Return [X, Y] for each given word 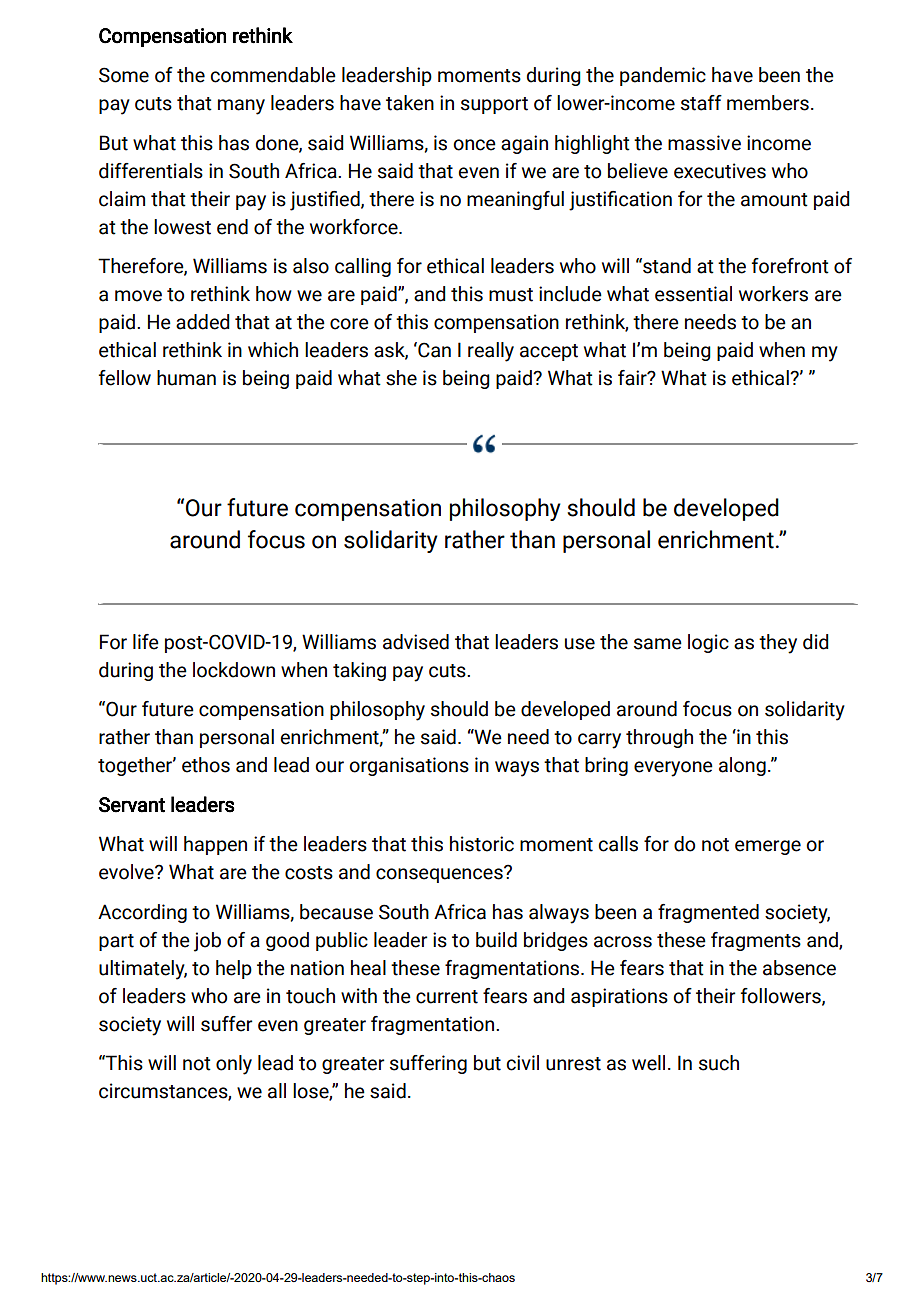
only [234, 1065]
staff [701, 103]
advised [416, 642]
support [494, 105]
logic [708, 643]
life [146, 642]
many [241, 107]
